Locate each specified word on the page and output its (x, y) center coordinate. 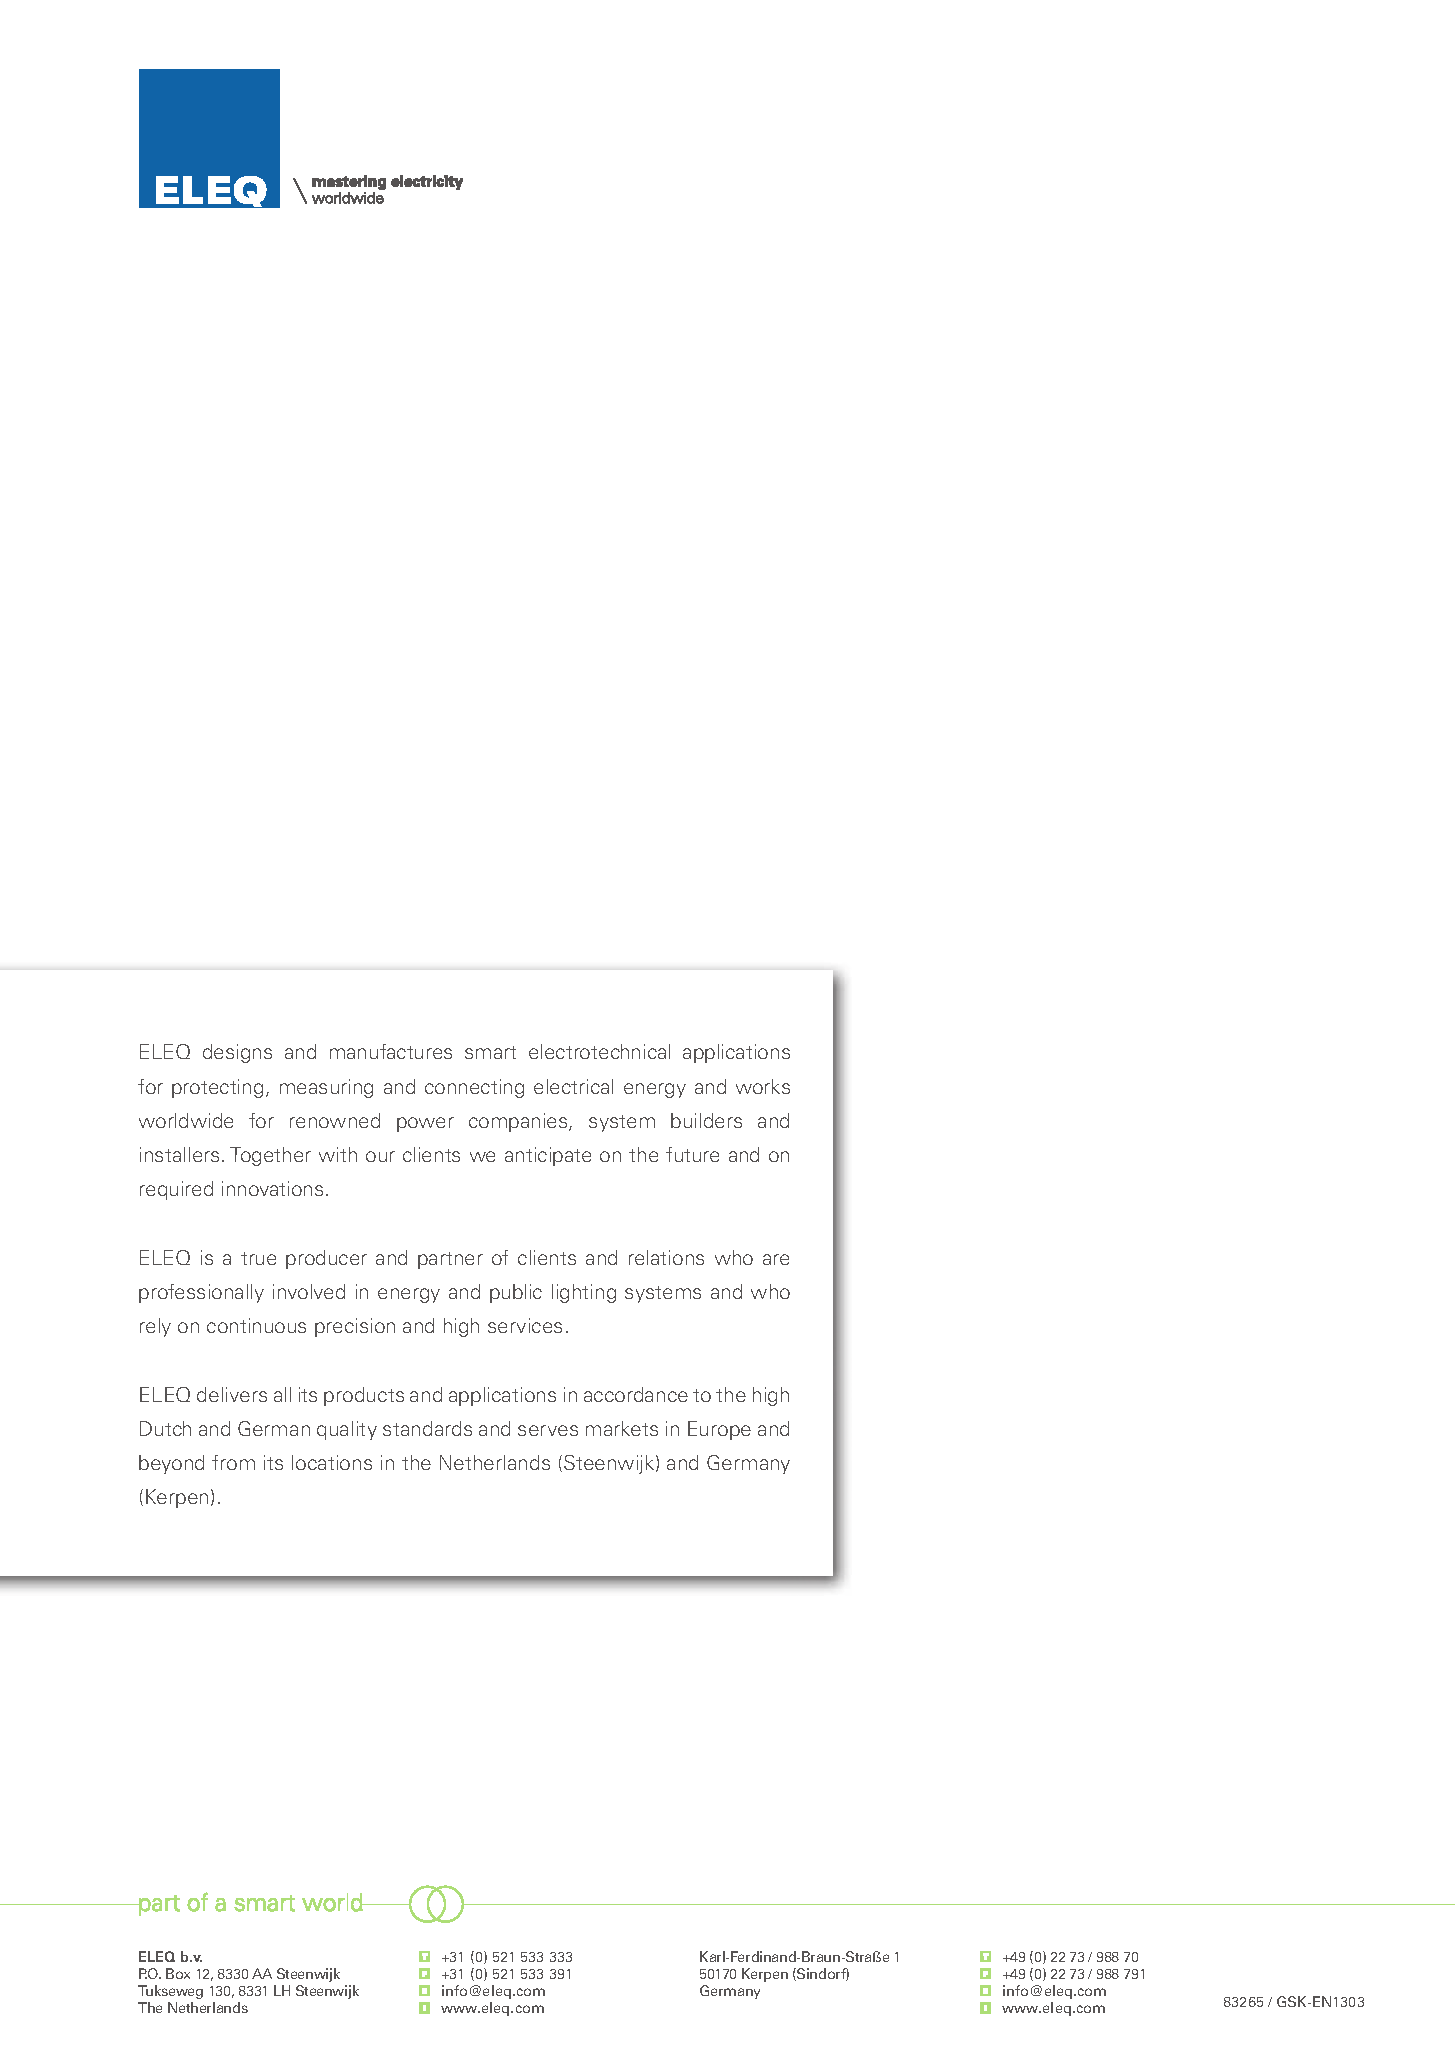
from (233, 1462)
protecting (217, 1088)
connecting (474, 1088)
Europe (719, 1430)
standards (427, 1428)
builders (706, 1120)
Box (178, 1973)
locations (332, 1462)
